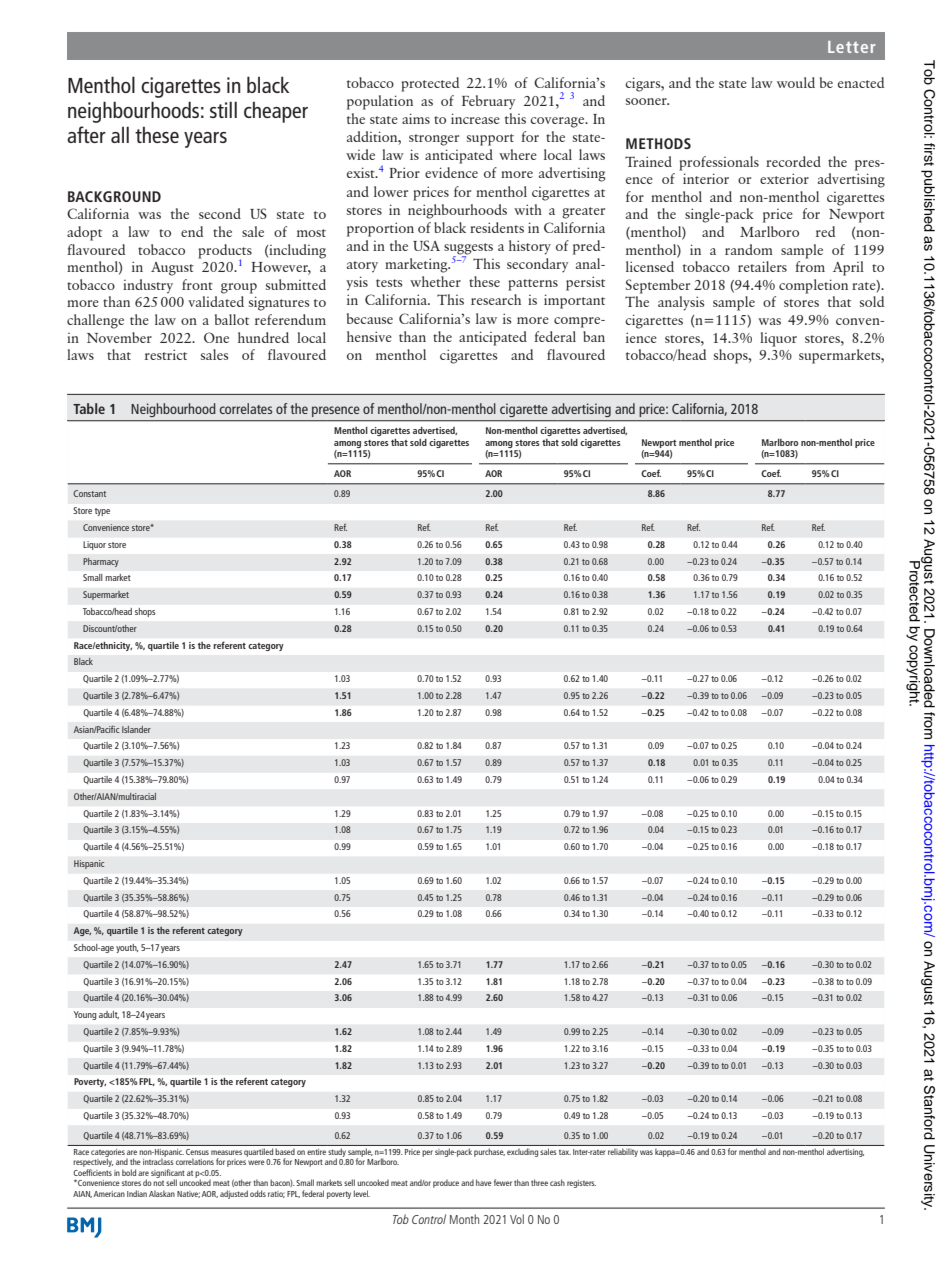  Describe the element at coordinates (246, 408) in the image. I see `correlates` at that location.
